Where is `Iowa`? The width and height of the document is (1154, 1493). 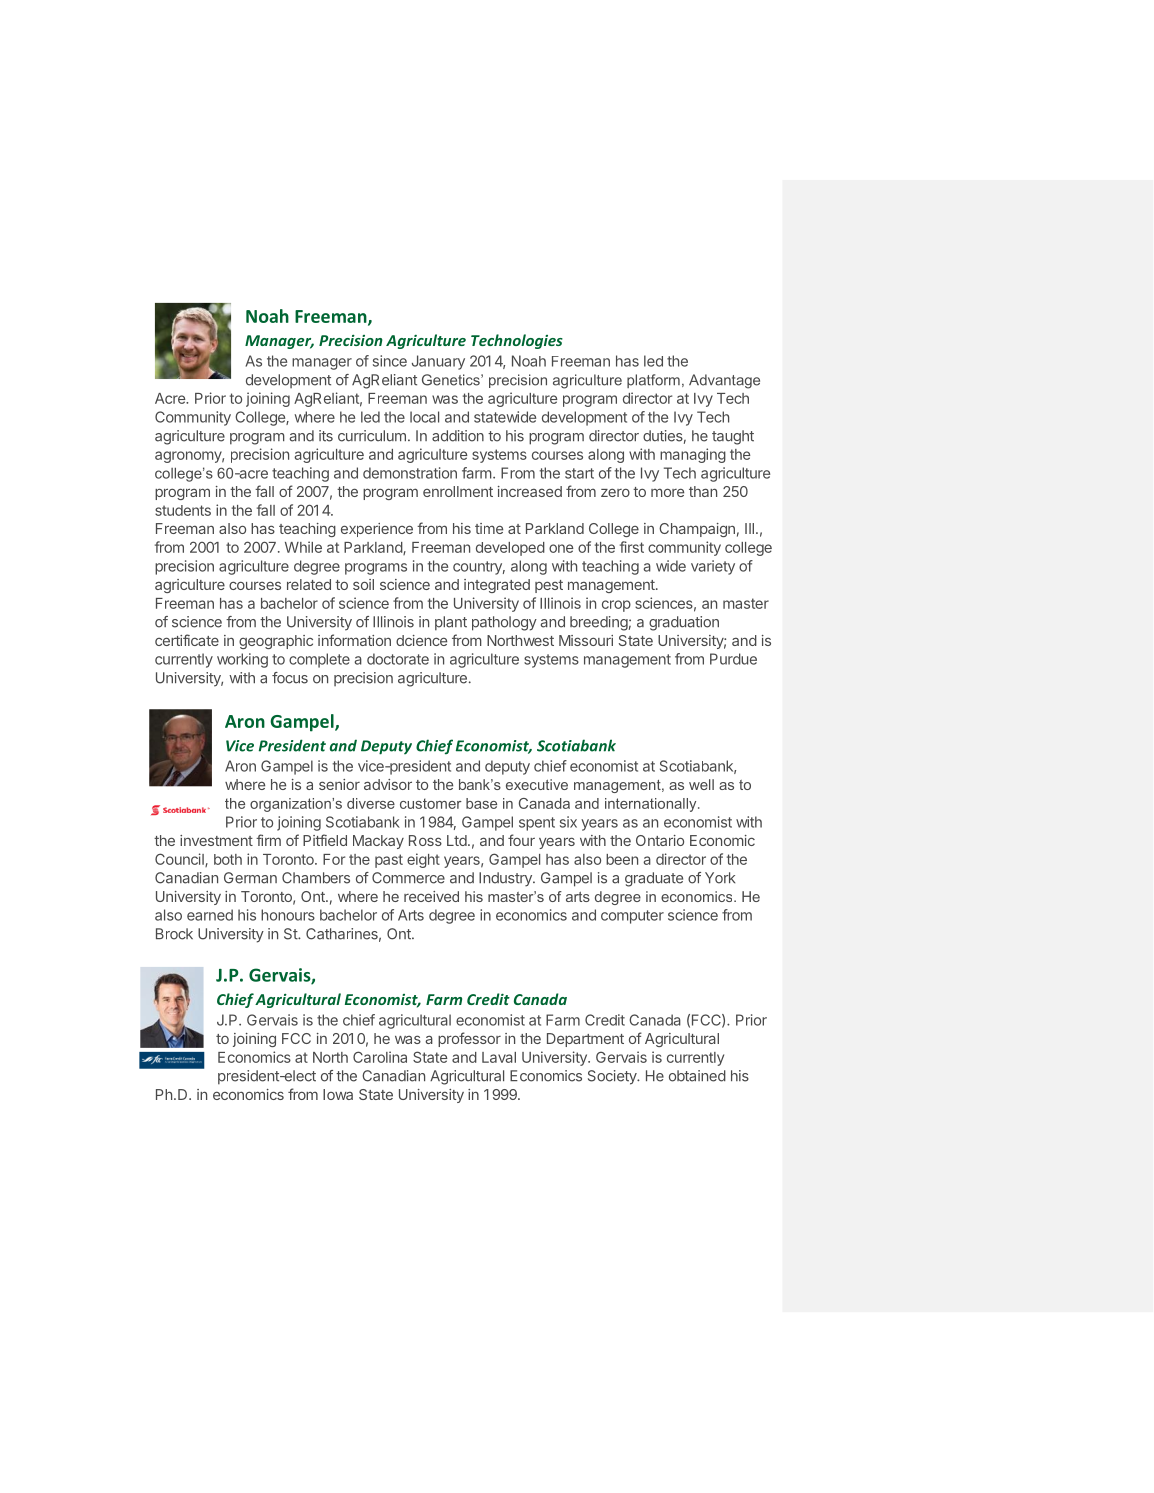 Iowa is located at coordinates (338, 1094).
